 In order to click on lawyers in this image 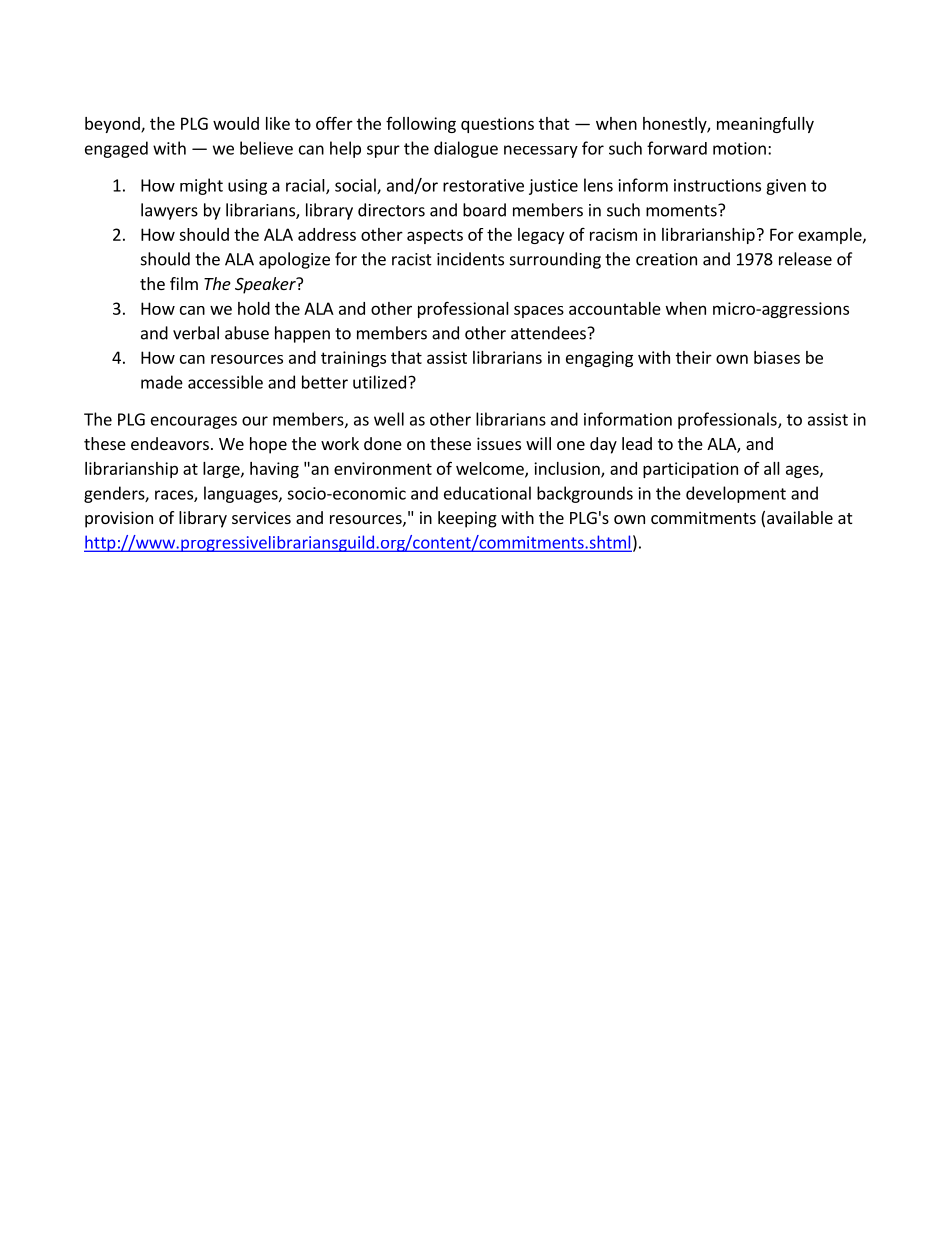, I will do `click(169, 211)`.
